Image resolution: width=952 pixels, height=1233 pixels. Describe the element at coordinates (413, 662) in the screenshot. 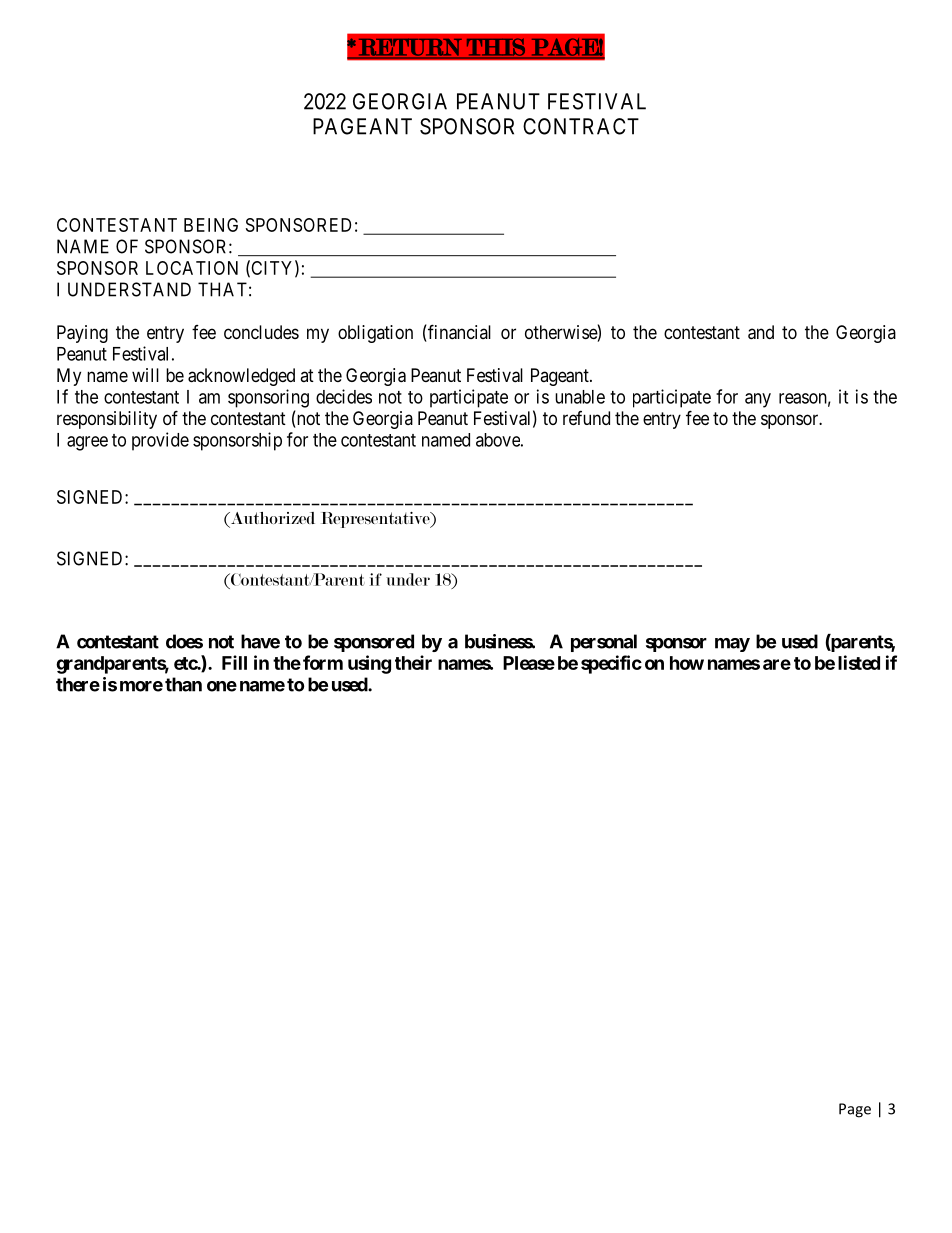

I see `their` at that location.
